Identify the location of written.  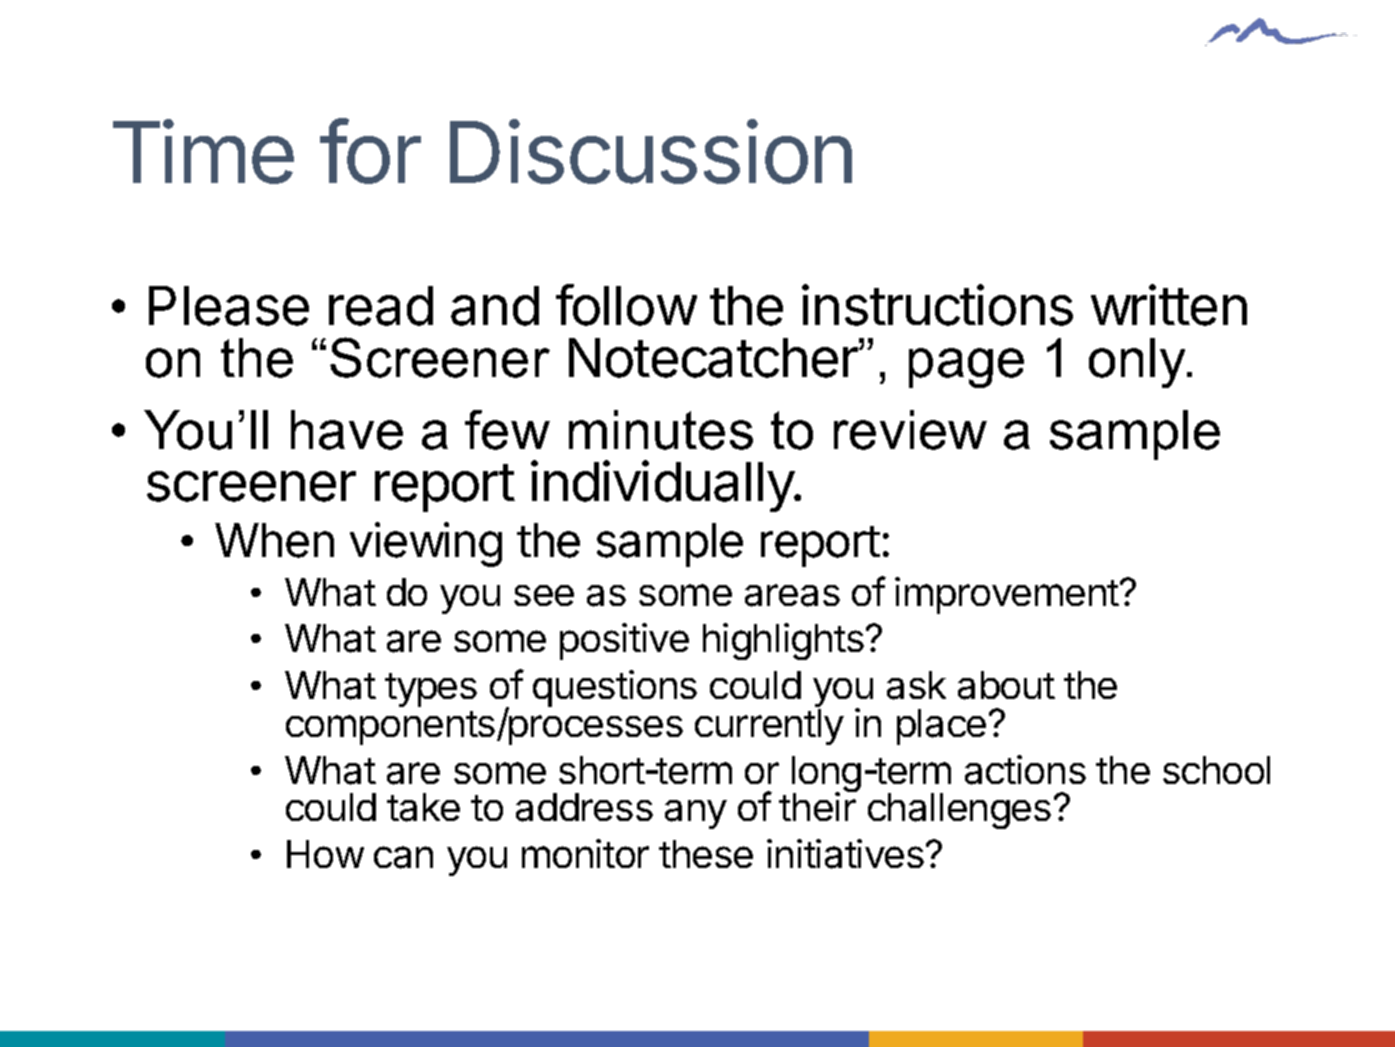
(1169, 305).
